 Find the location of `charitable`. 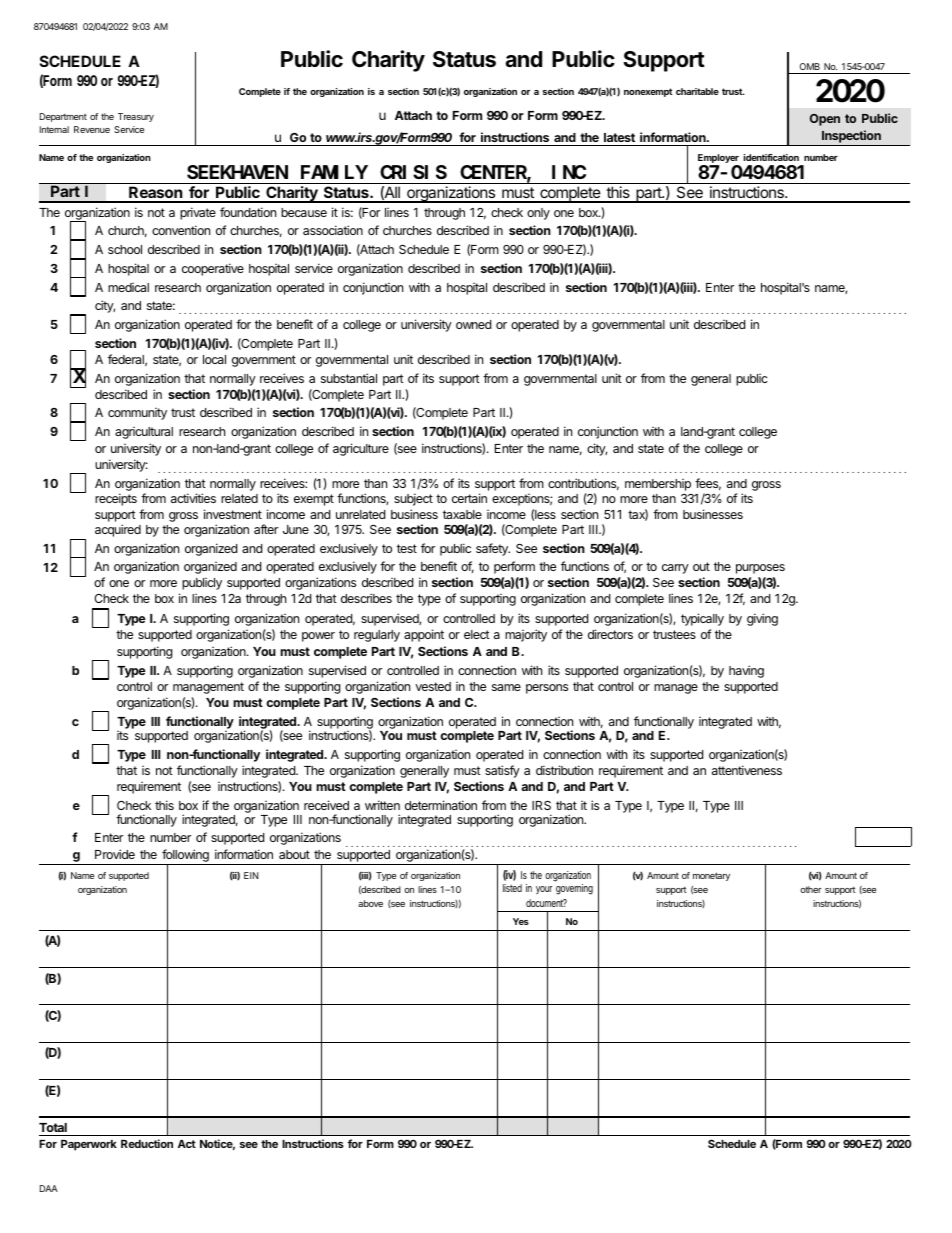

charitable is located at coordinates (697, 91).
